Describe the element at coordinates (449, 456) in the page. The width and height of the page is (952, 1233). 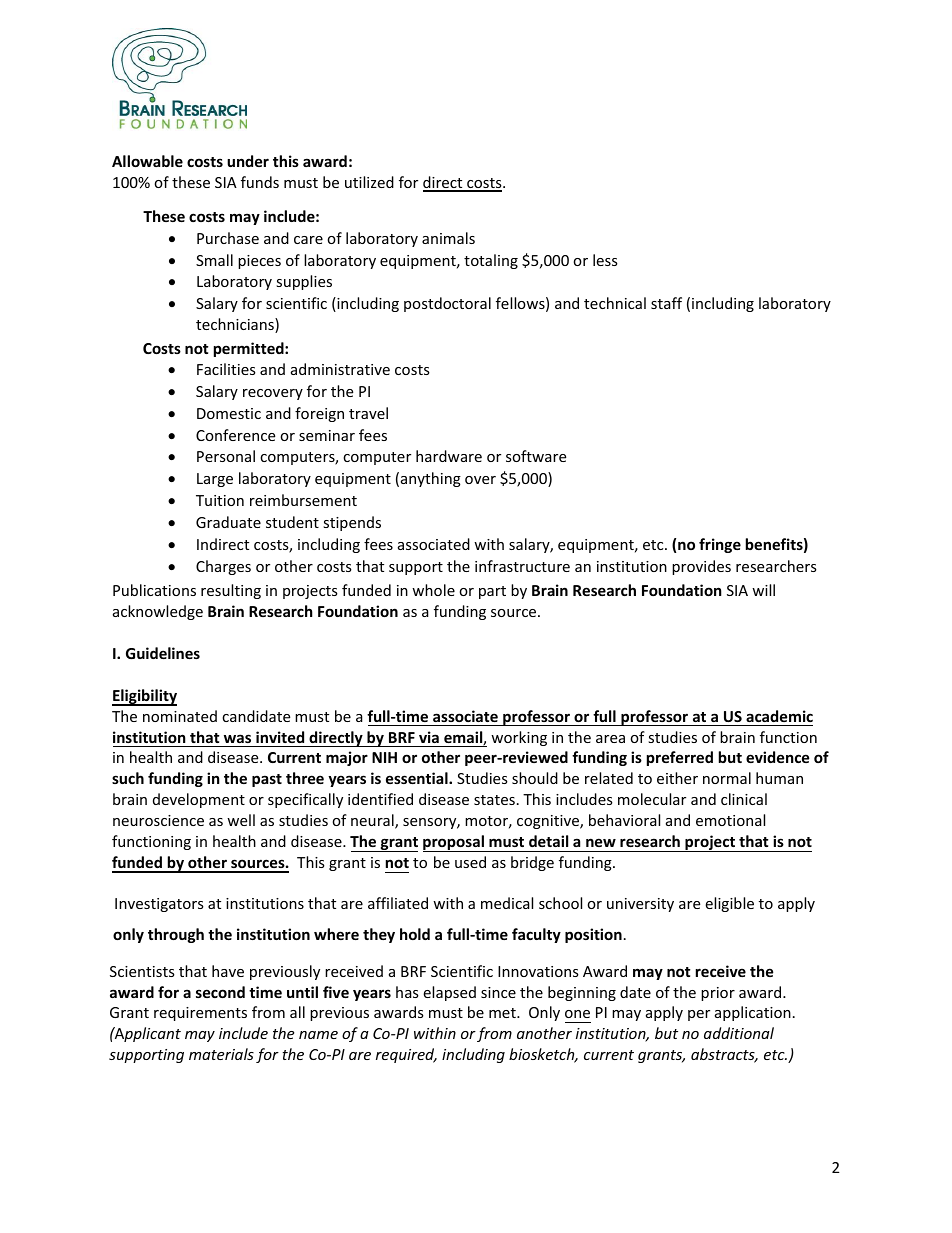
I see `hardware` at that location.
